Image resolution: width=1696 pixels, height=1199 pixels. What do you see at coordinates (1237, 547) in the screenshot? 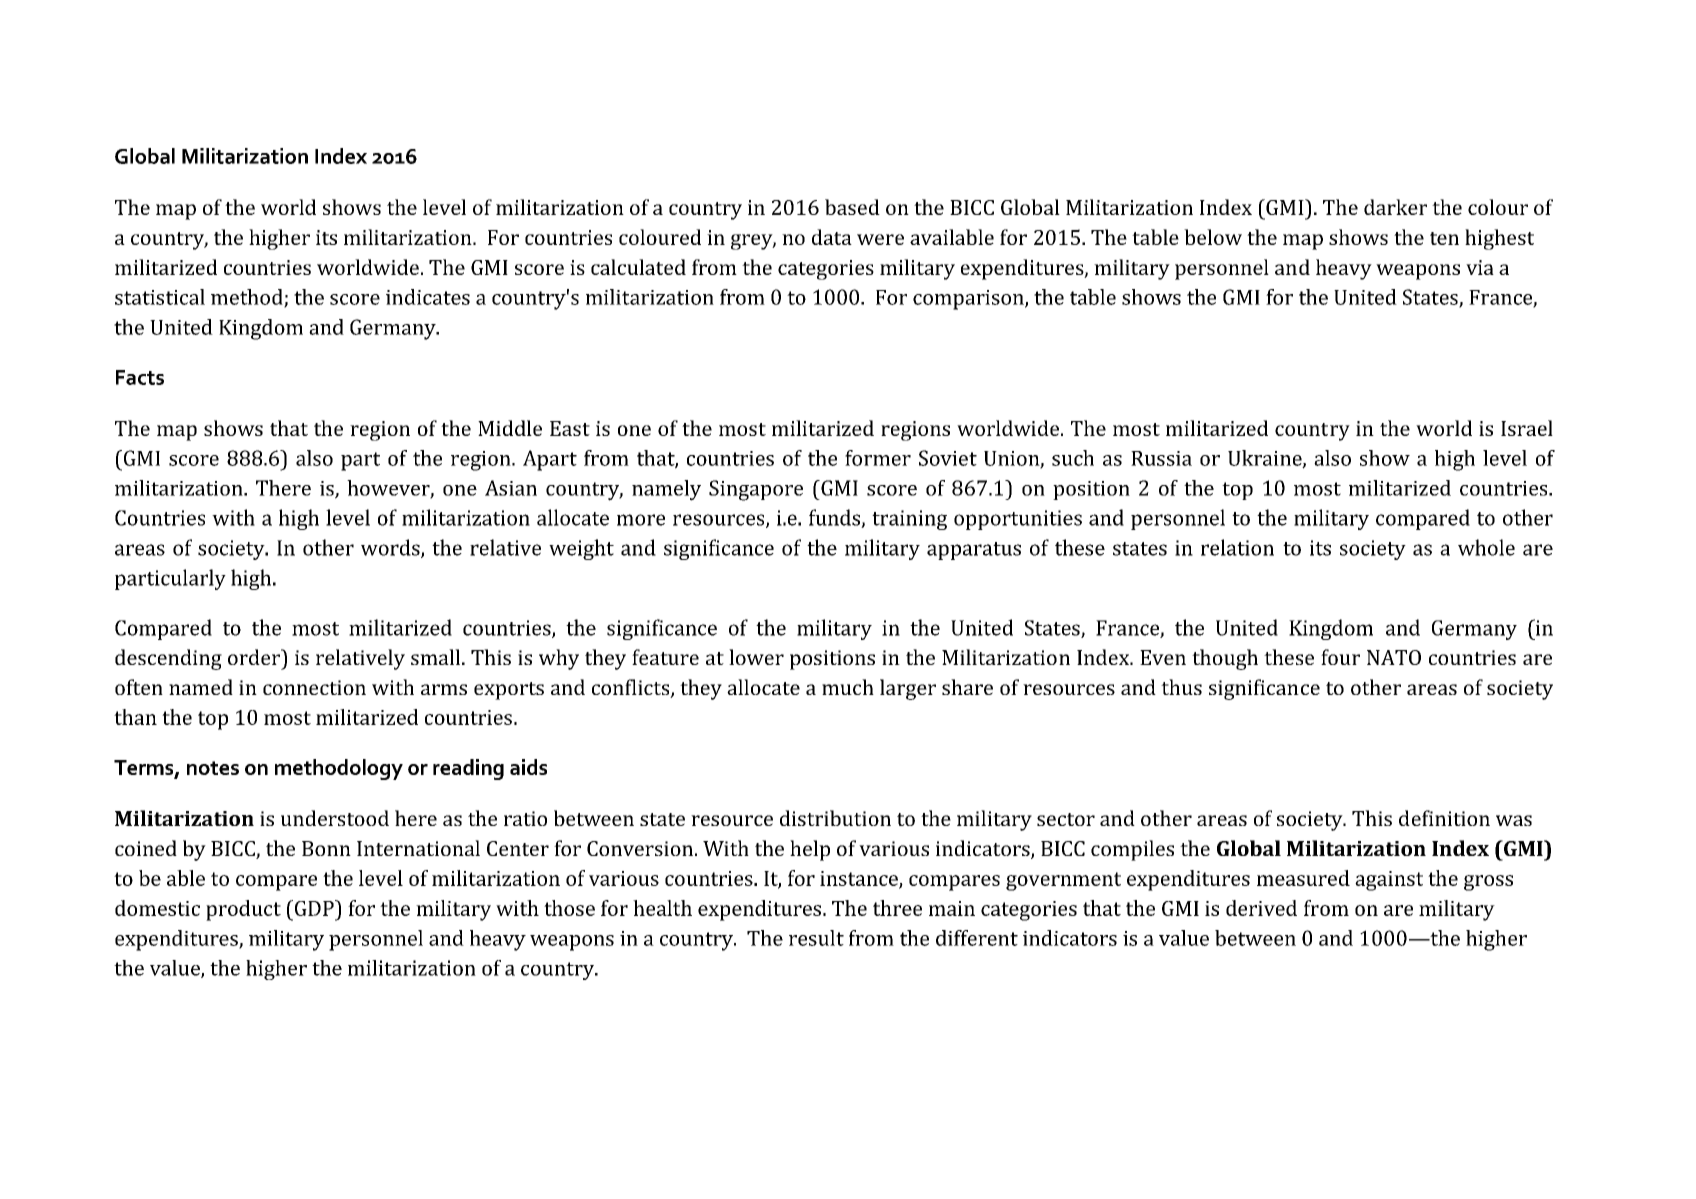
I see `relation` at bounding box center [1237, 547].
